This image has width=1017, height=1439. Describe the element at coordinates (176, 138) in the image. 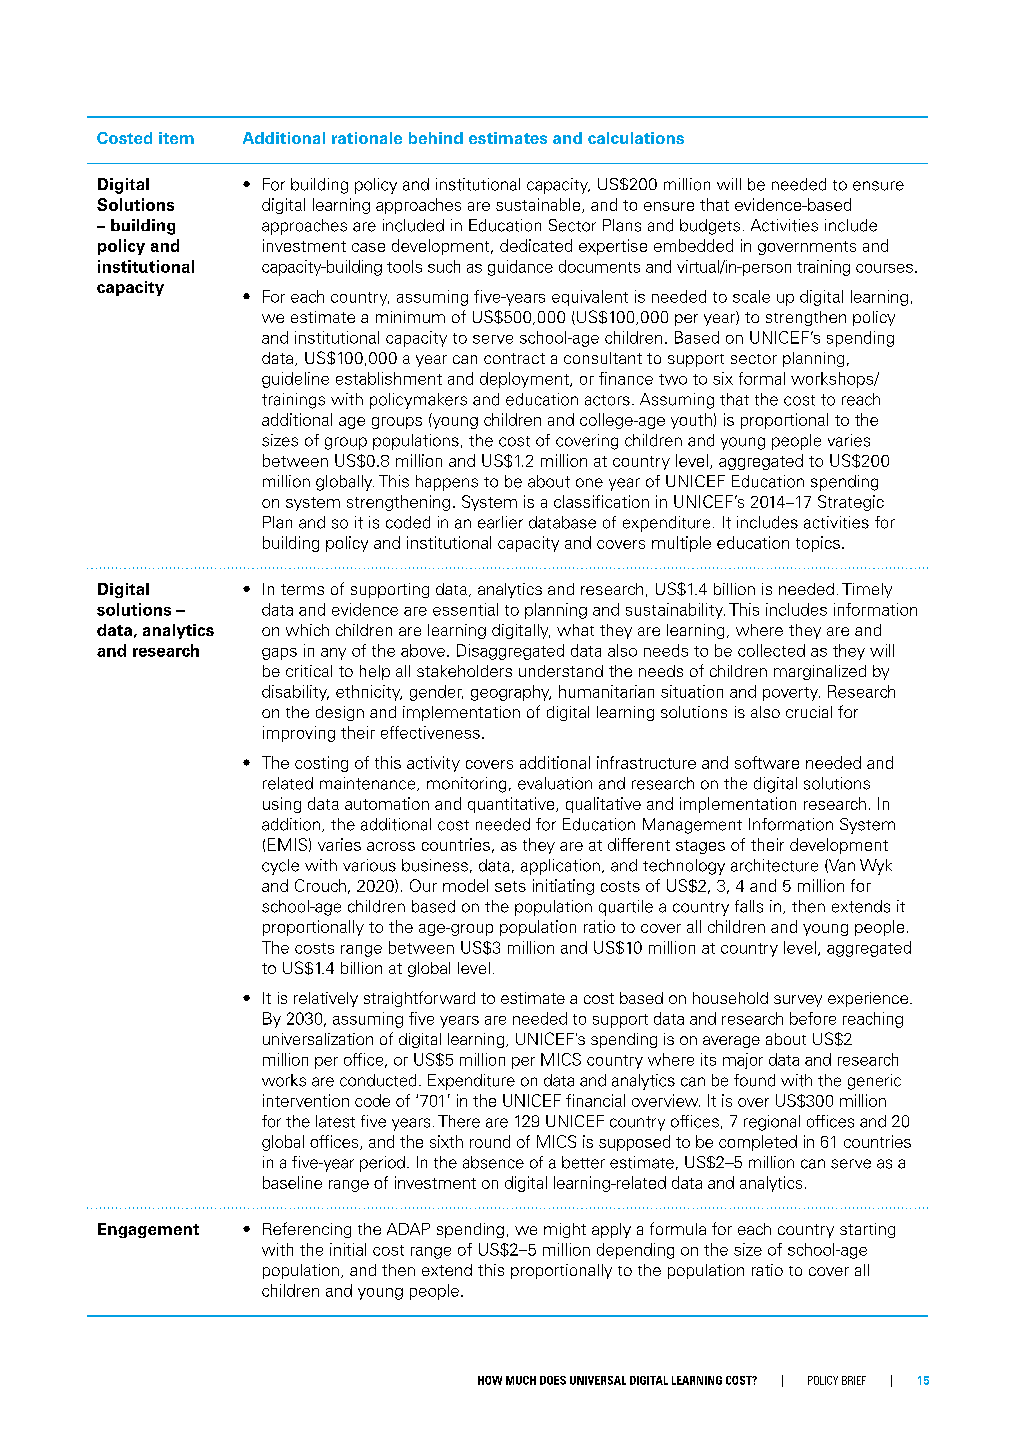

I see `item` at that location.
